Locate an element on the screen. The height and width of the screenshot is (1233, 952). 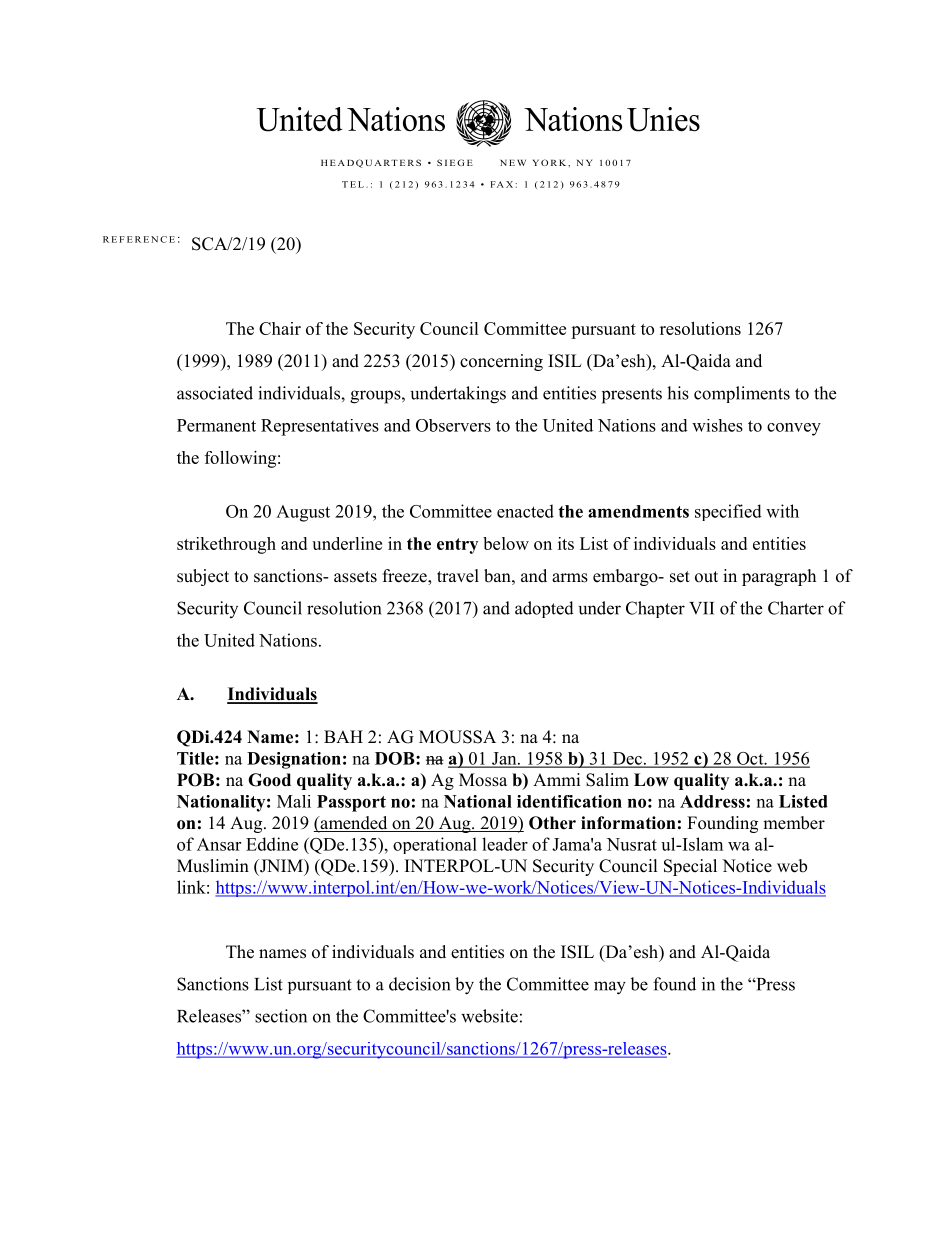
NEW is located at coordinates (513, 163).
